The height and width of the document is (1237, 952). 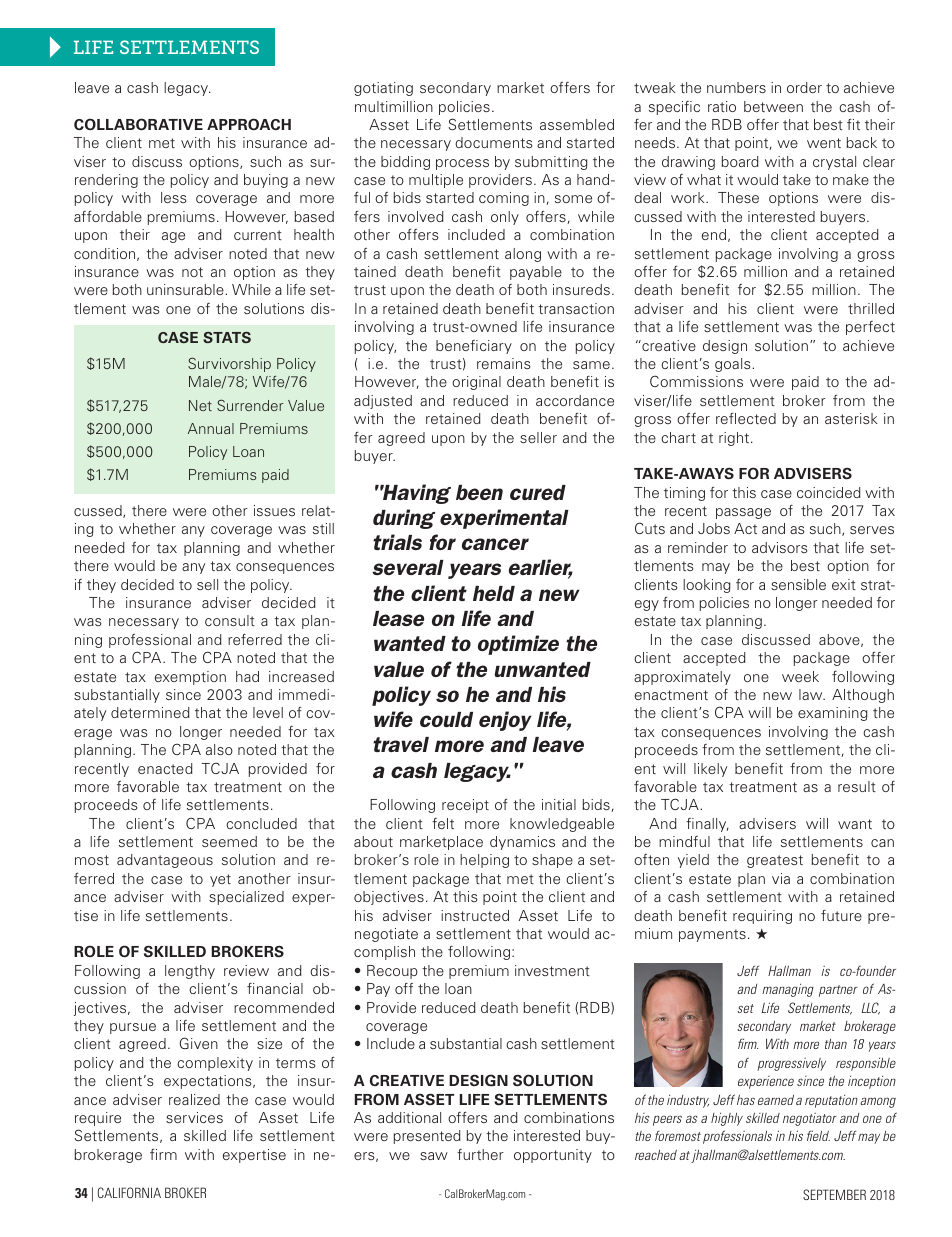 I want to click on between, so click(x=773, y=106).
